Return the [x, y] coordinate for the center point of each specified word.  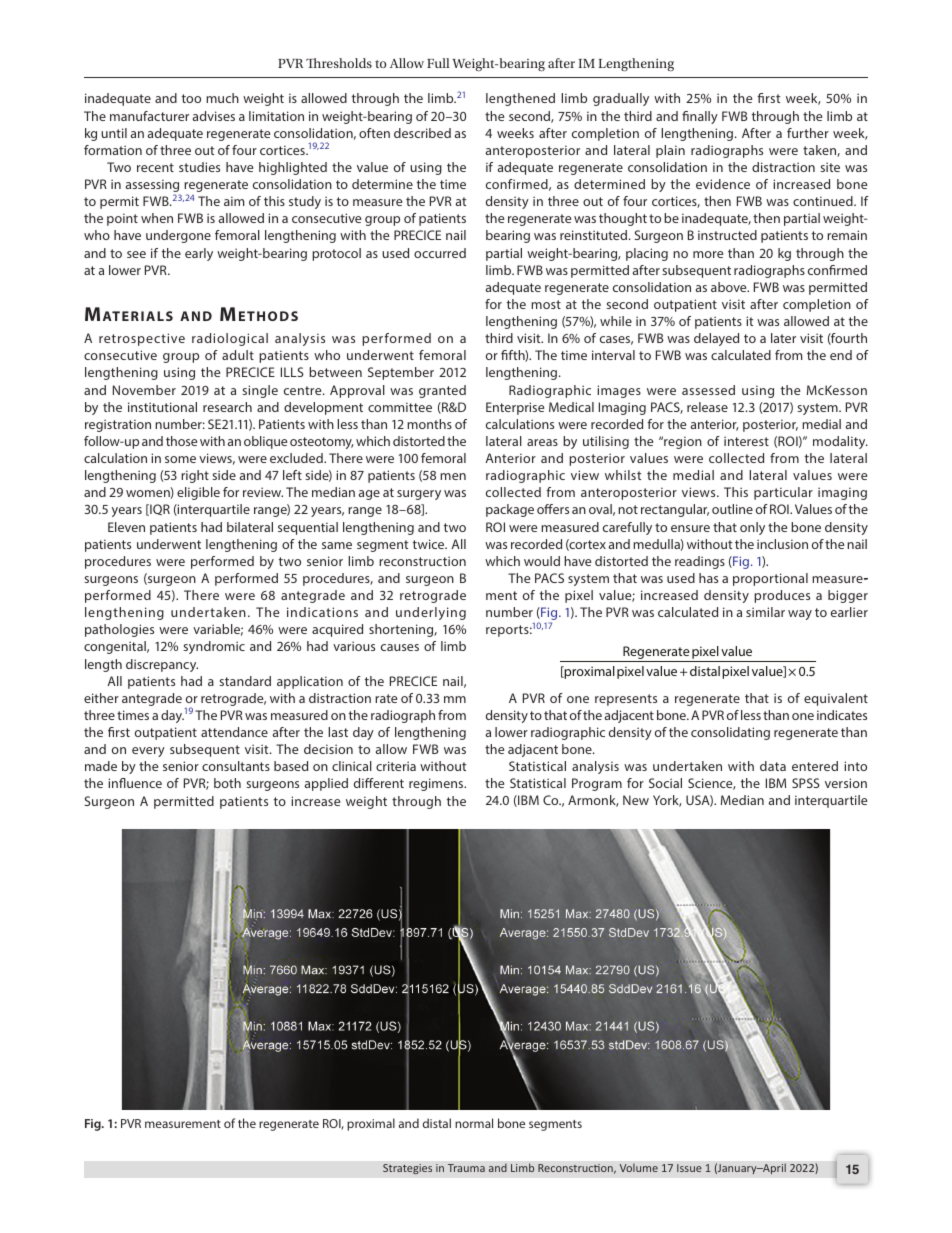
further [808, 133]
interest [746, 441]
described [422, 133]
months [429, 424]
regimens [437, 784]
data [773, 766]
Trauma [466, 1168]
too [191, 98]
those [181, 441]
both [227, 783]
